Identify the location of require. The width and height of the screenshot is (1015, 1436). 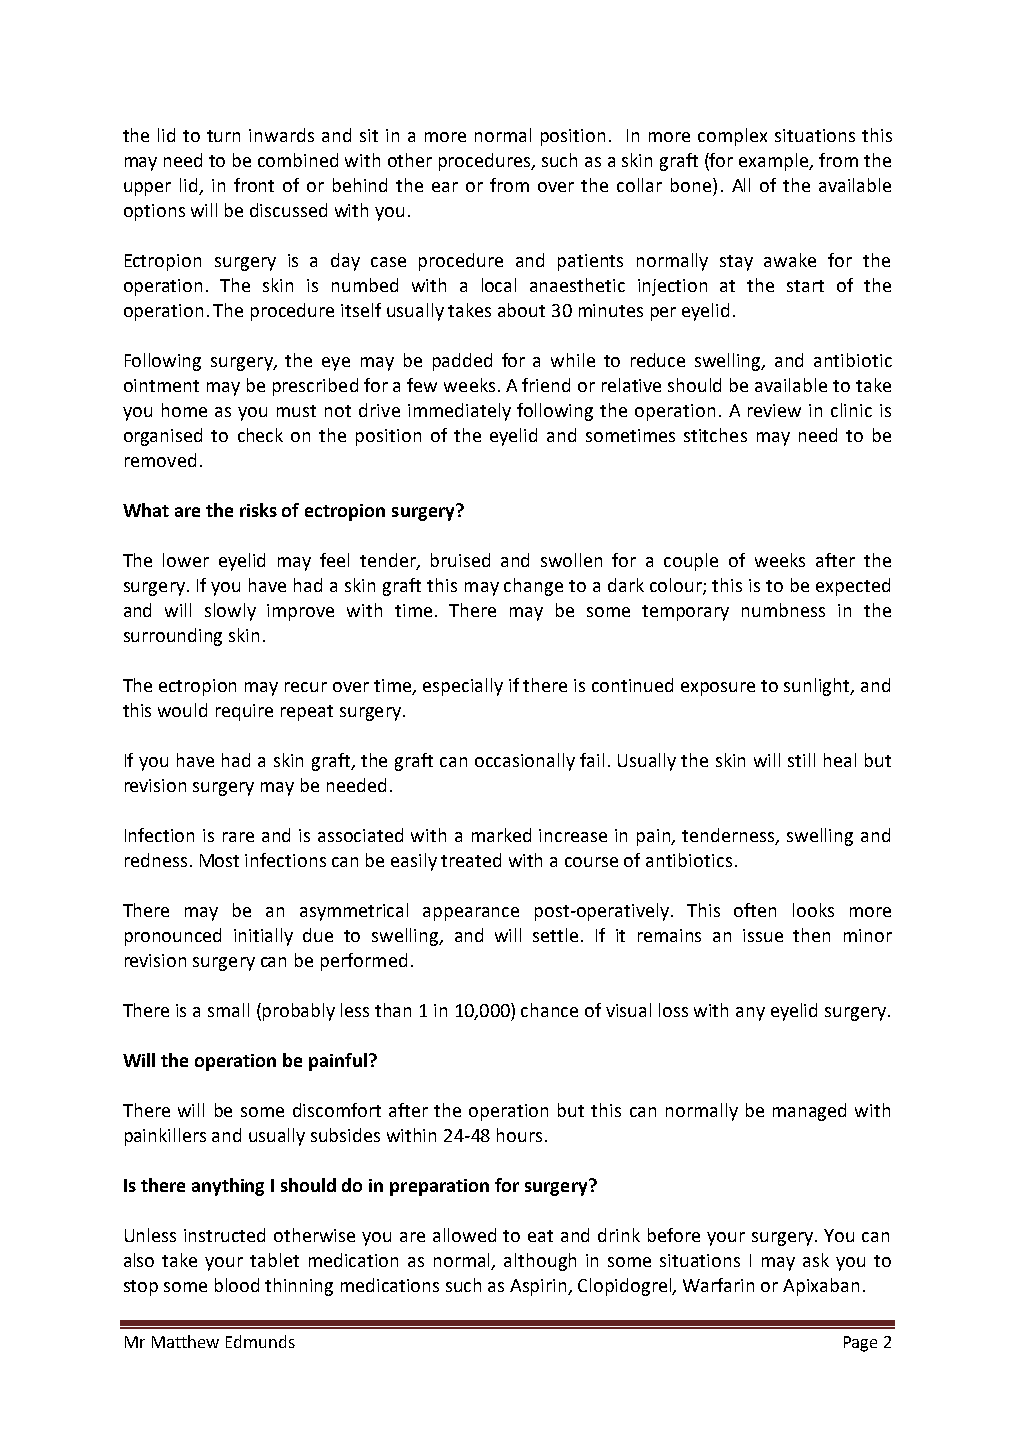
(244, 712).
